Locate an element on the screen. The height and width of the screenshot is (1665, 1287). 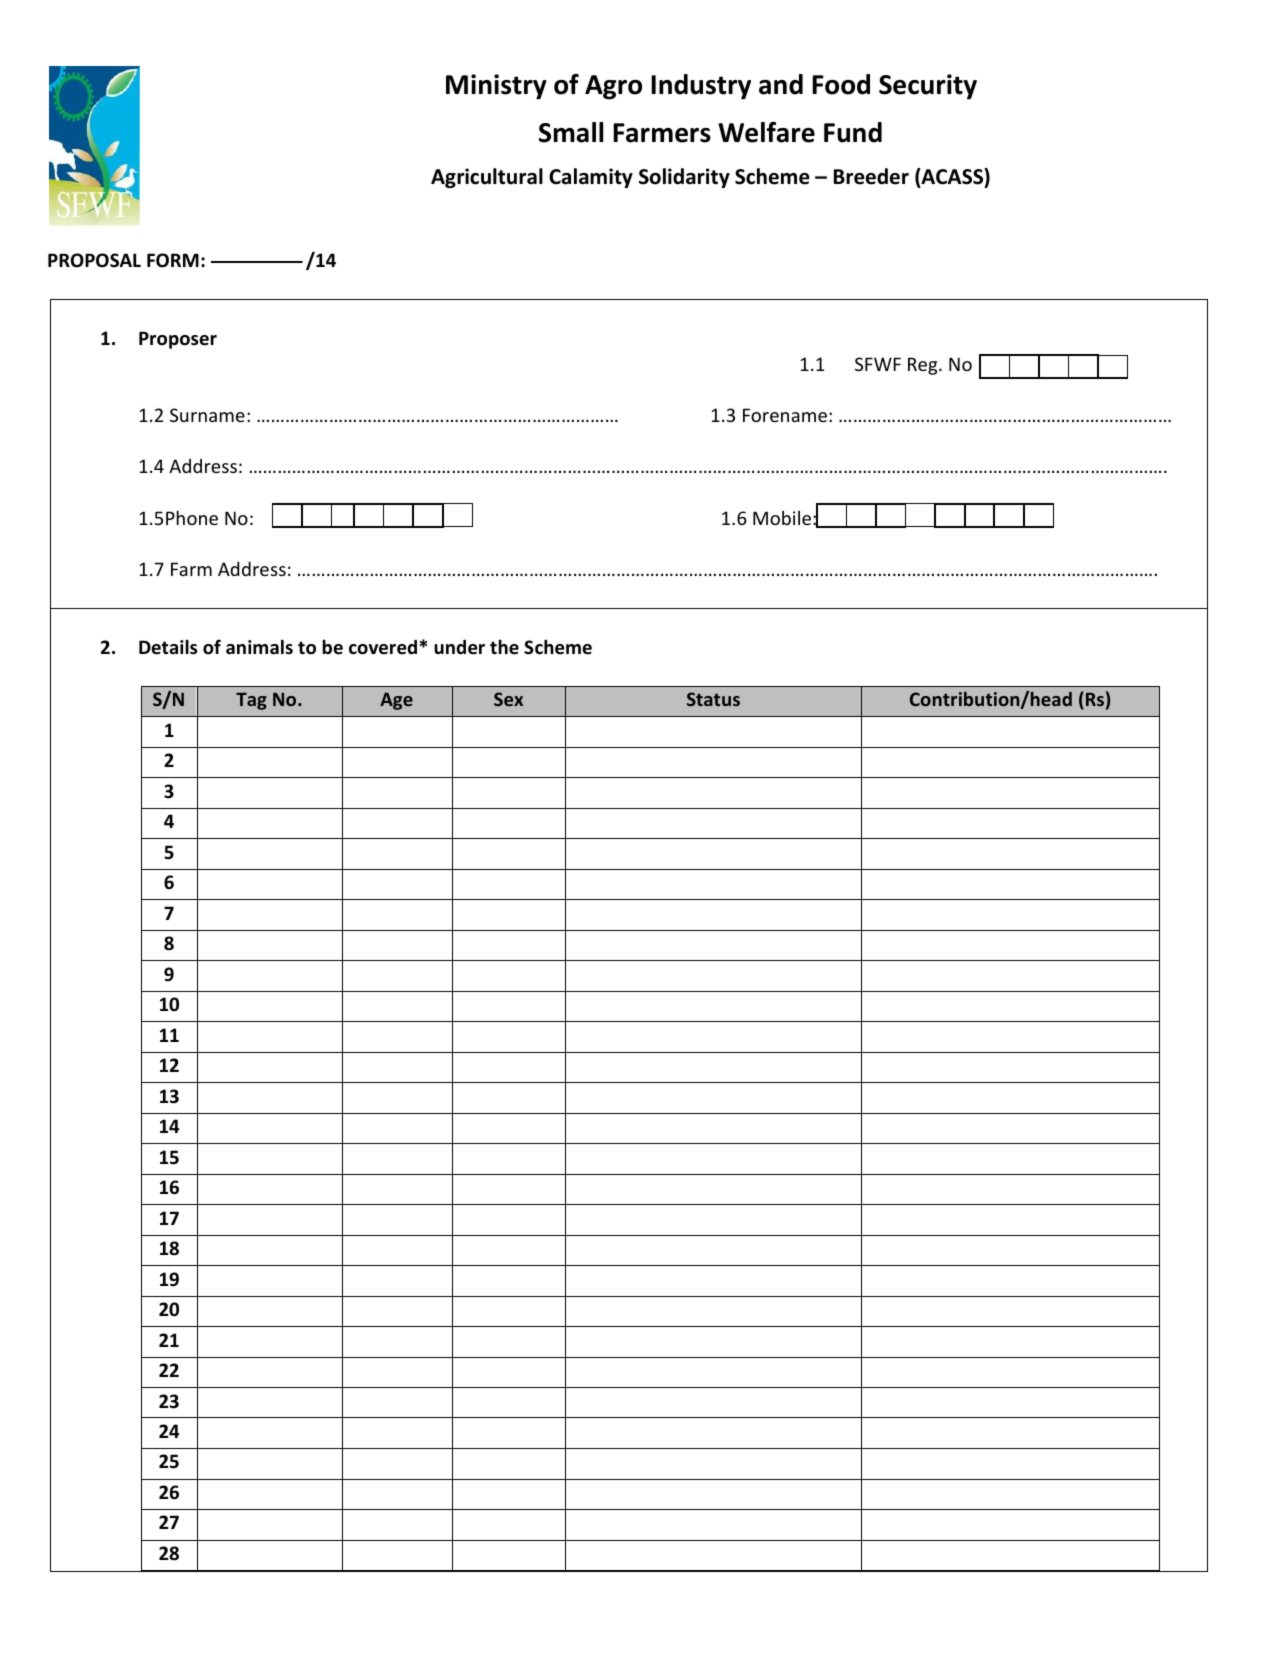
Tag is located at coordinates (251, 701).
